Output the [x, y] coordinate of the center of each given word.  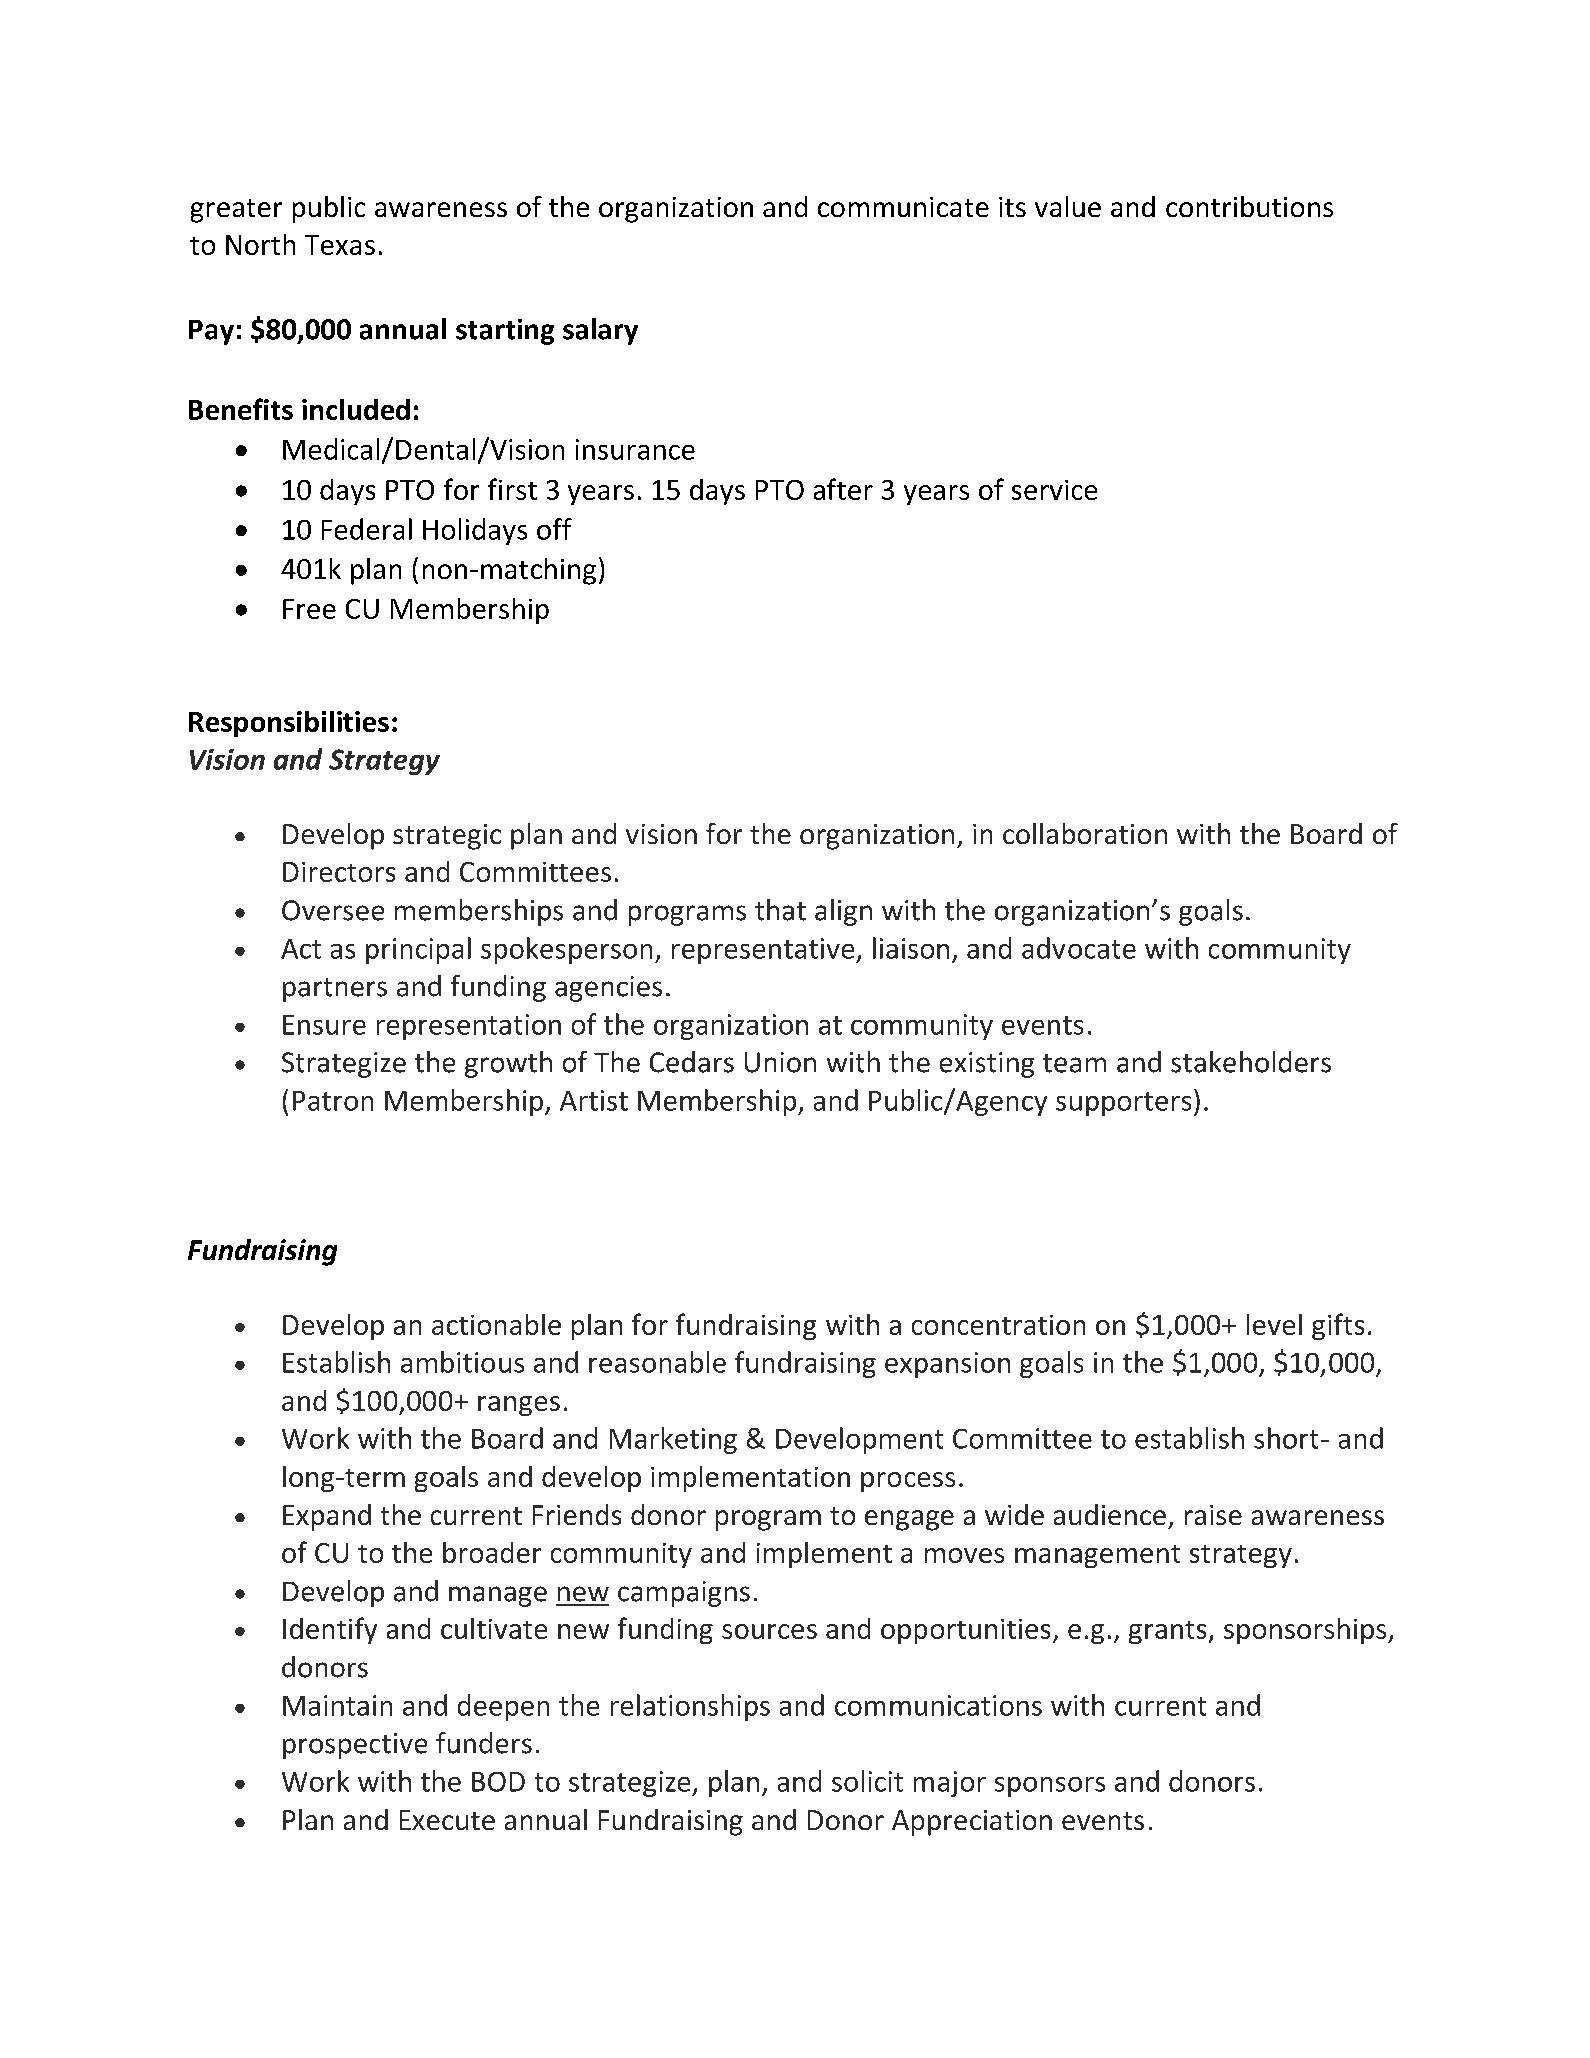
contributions [1249, 206]
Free [309, 609]
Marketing [673, 1440]
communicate [903, 207]
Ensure [324, 1025]
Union [780, 1062]
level [1274, 1324]
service [1054, 490]
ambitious [462, 1362]
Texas [340, 245]
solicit [867, 1781]
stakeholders [1251, 1062]
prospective [355, 1746]
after [843, 489]
